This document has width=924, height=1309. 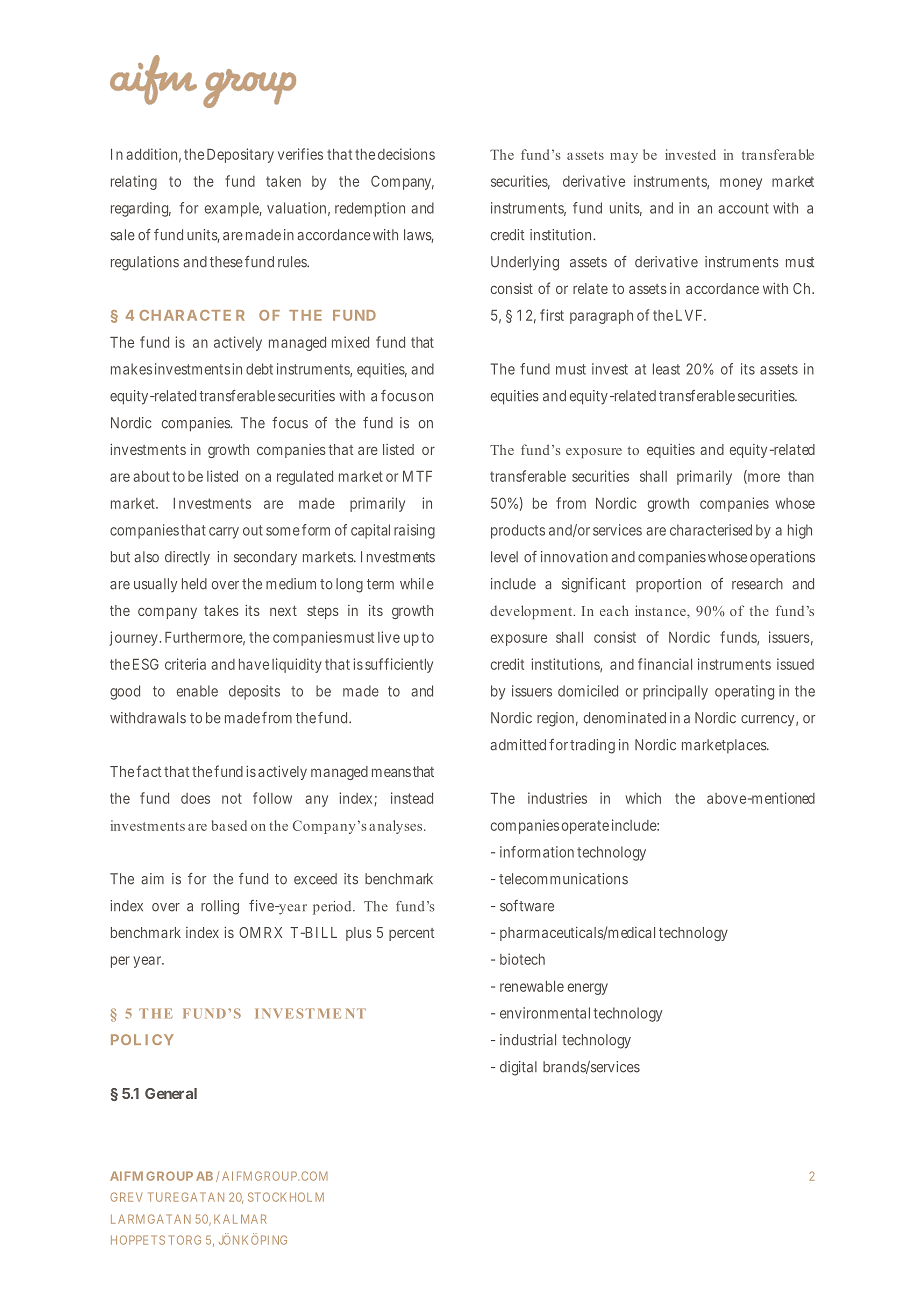 I want to click on percent, so click(x=411, y=934).
